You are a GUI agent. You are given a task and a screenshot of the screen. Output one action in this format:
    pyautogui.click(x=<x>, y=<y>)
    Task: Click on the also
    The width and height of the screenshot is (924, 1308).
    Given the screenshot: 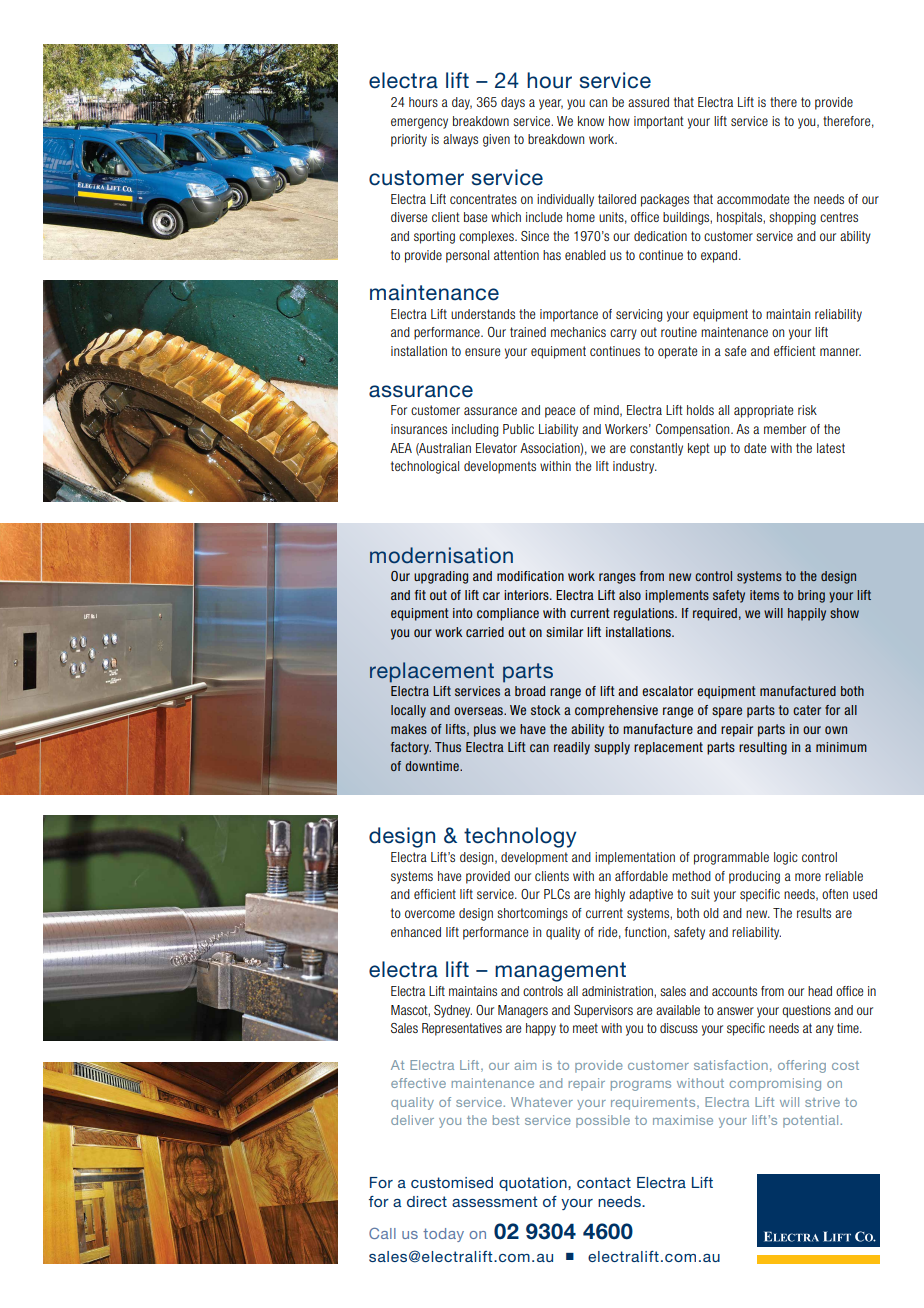 What is the action you would take?
    pyautogui.click(x=630, y=595)
